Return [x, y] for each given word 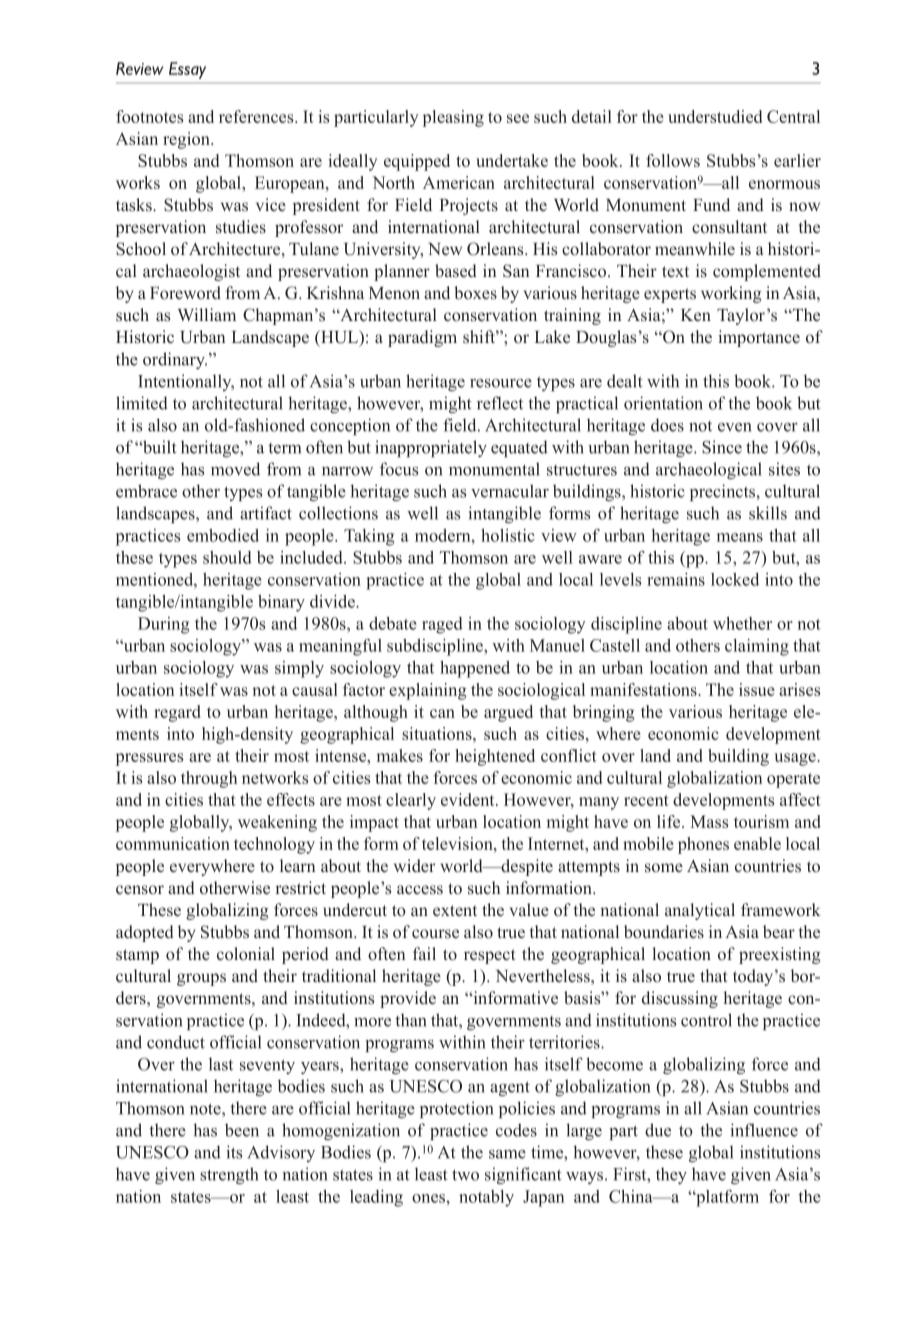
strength [229, 1175]
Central [793, 116]
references [257, 116]
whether [742, 623]
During [163, 625]
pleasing [453, 118]
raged [442, 625]
